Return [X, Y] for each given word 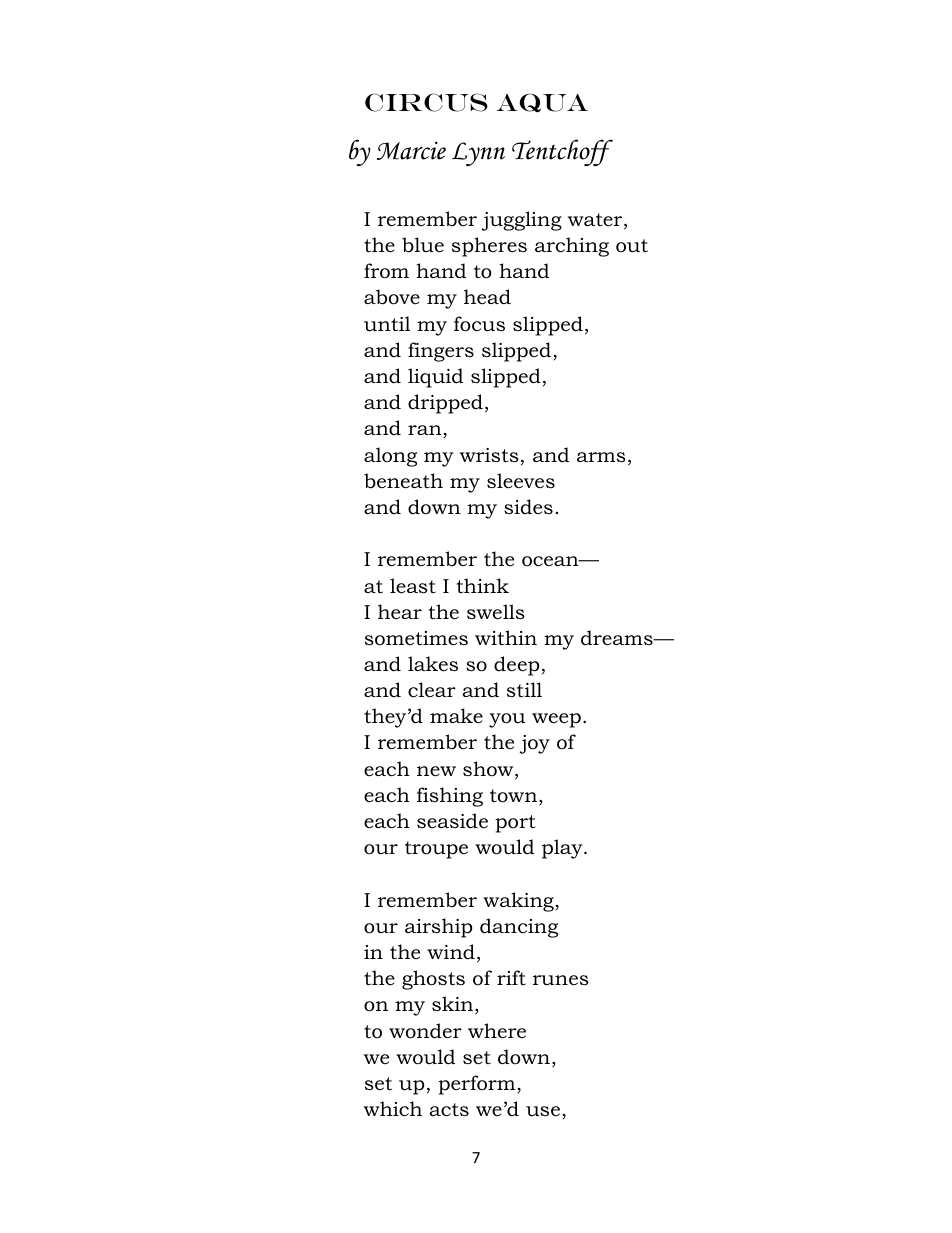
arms [601, 457]
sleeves [521, 481]
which [393, 1109]
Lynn [478, 154]
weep [556, 720]
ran [426, 431]
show [489, 770]
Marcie [411, 150]
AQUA [542, 103]
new [436, 771]
